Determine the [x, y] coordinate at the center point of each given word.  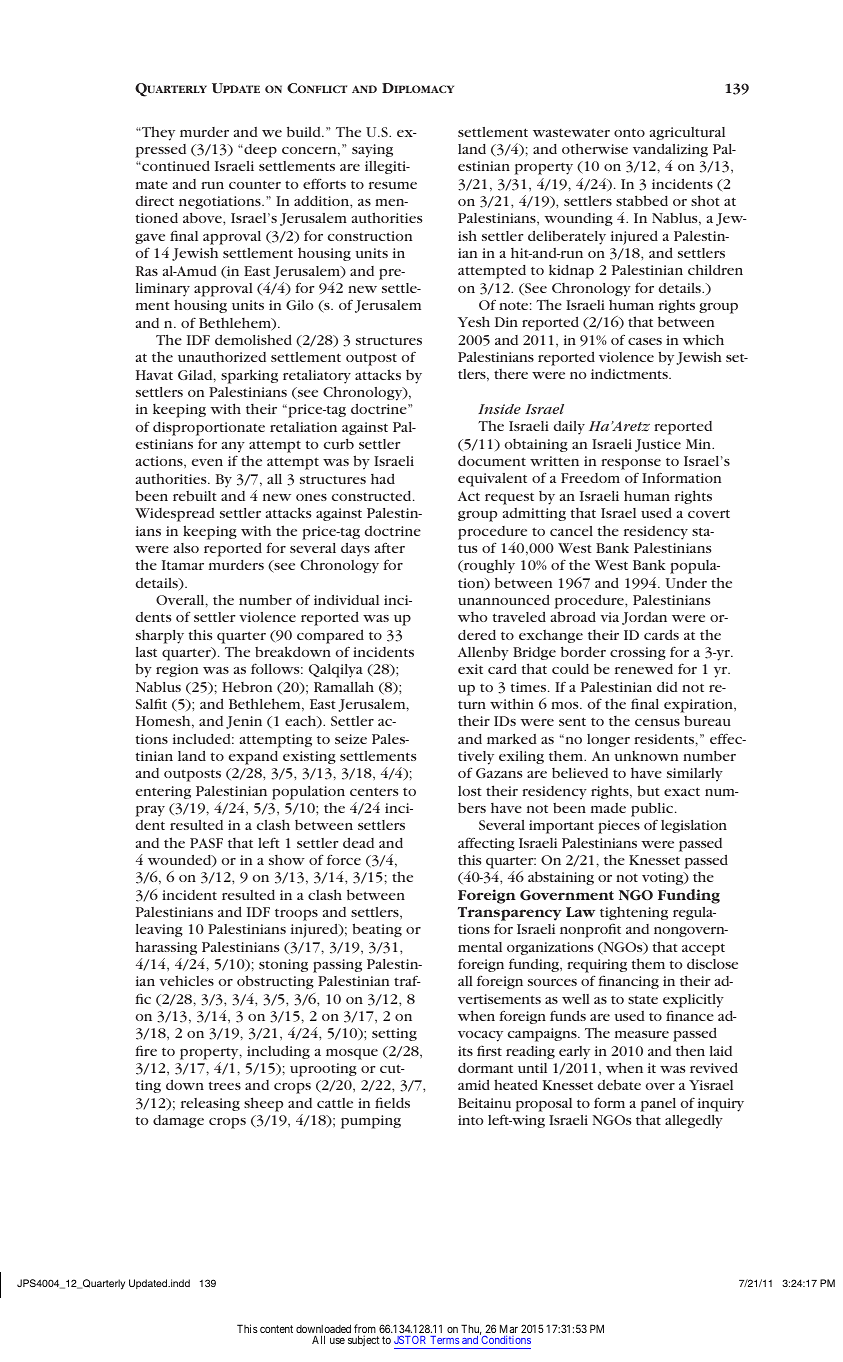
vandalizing [670, 150]
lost [470, 791]
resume [393, 185]
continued [175, 166]
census [657, 722]
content [276, 1329]
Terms [444, 1340]
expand [253, 758]
